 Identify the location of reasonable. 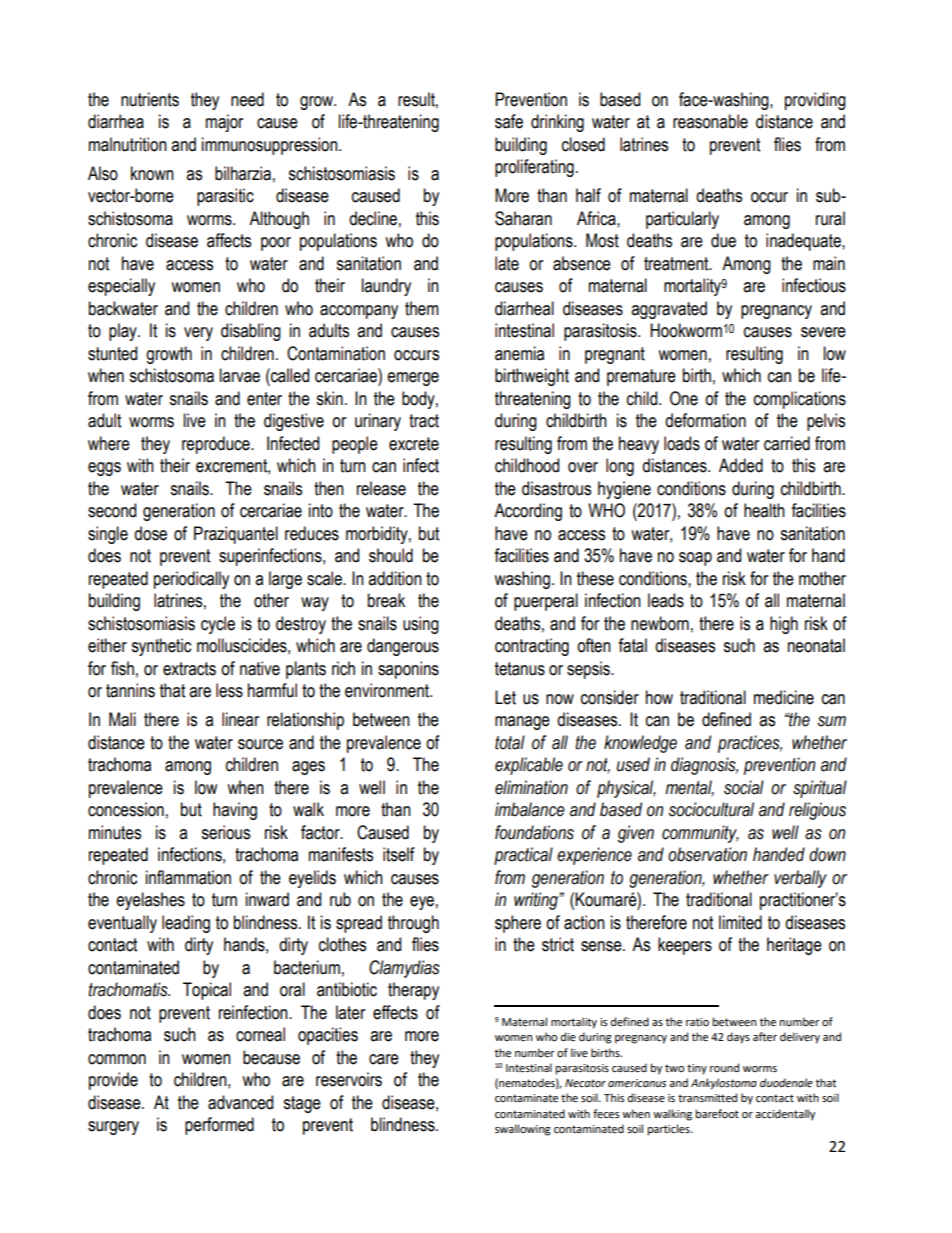
(710, 121).
